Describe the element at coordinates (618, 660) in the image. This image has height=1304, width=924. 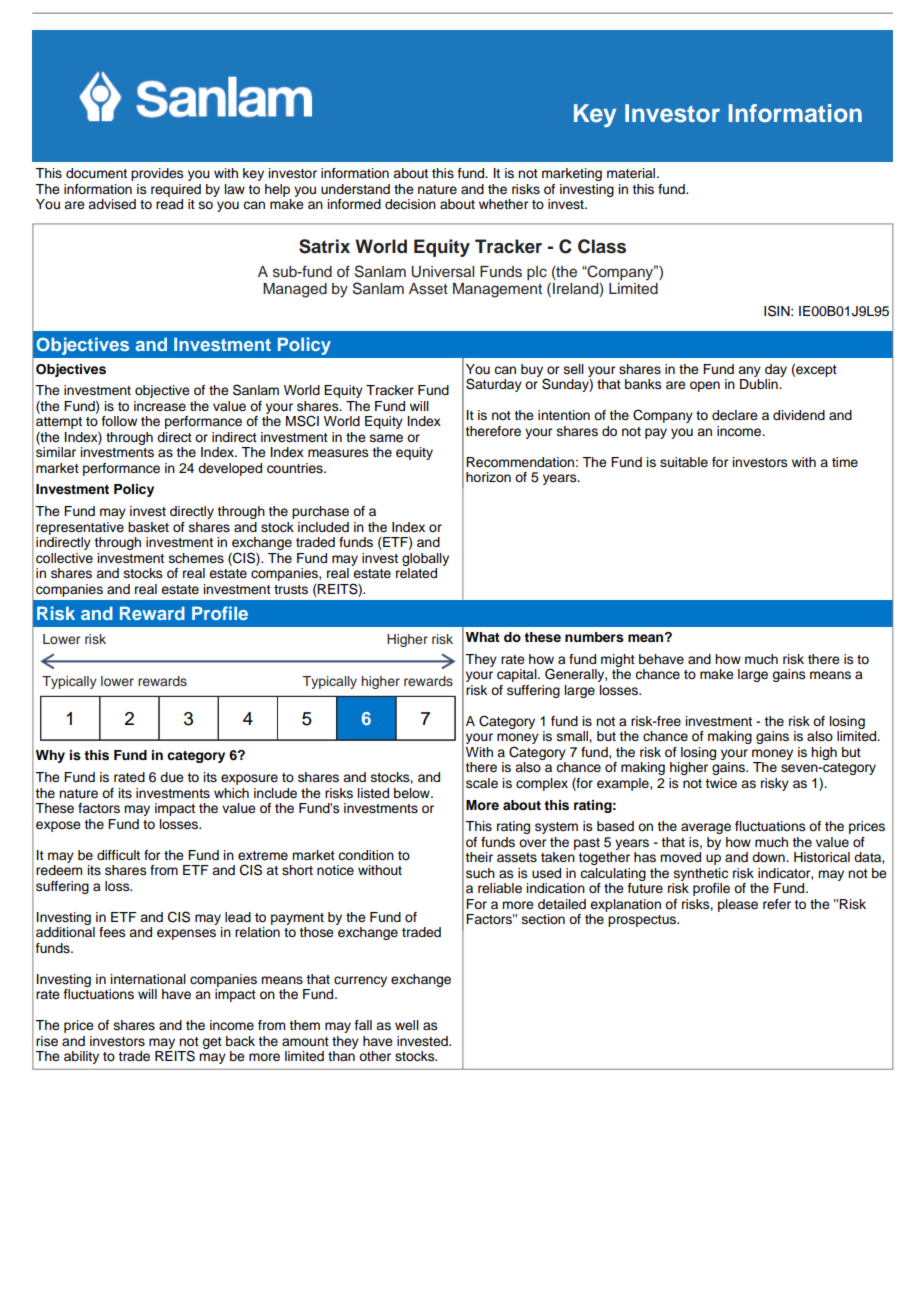
I see `might` at that location.
